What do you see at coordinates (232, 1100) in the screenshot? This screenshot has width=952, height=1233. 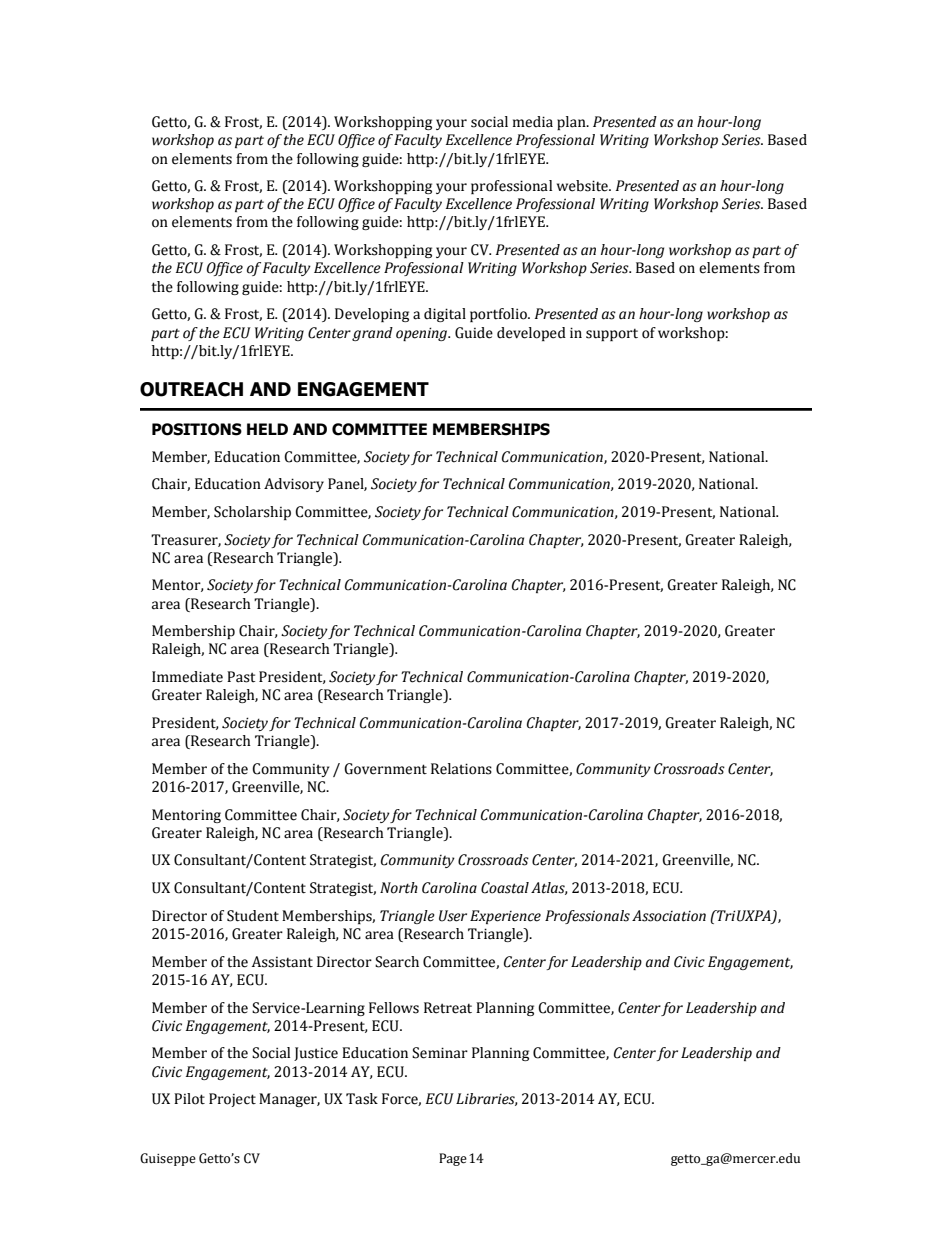 I see `Project` at bounding box center [232, 1100].
